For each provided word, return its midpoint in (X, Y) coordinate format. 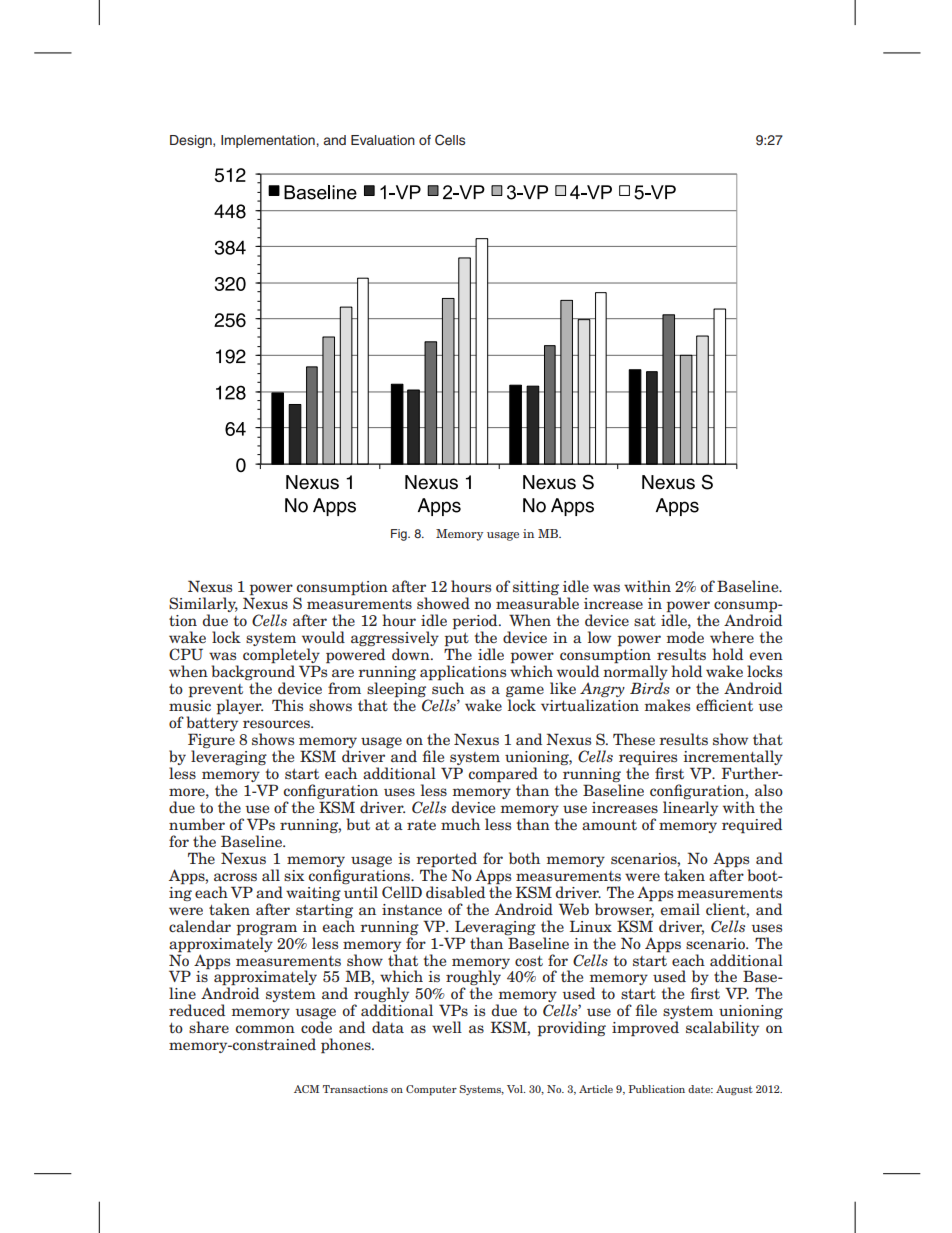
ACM (306, 1089)
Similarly (203, 604)
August (734, 1090)
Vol (516, 1089)
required (752, 826)
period (476, 622)
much (460, 824)
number (197, 824)
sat (645, 621)
